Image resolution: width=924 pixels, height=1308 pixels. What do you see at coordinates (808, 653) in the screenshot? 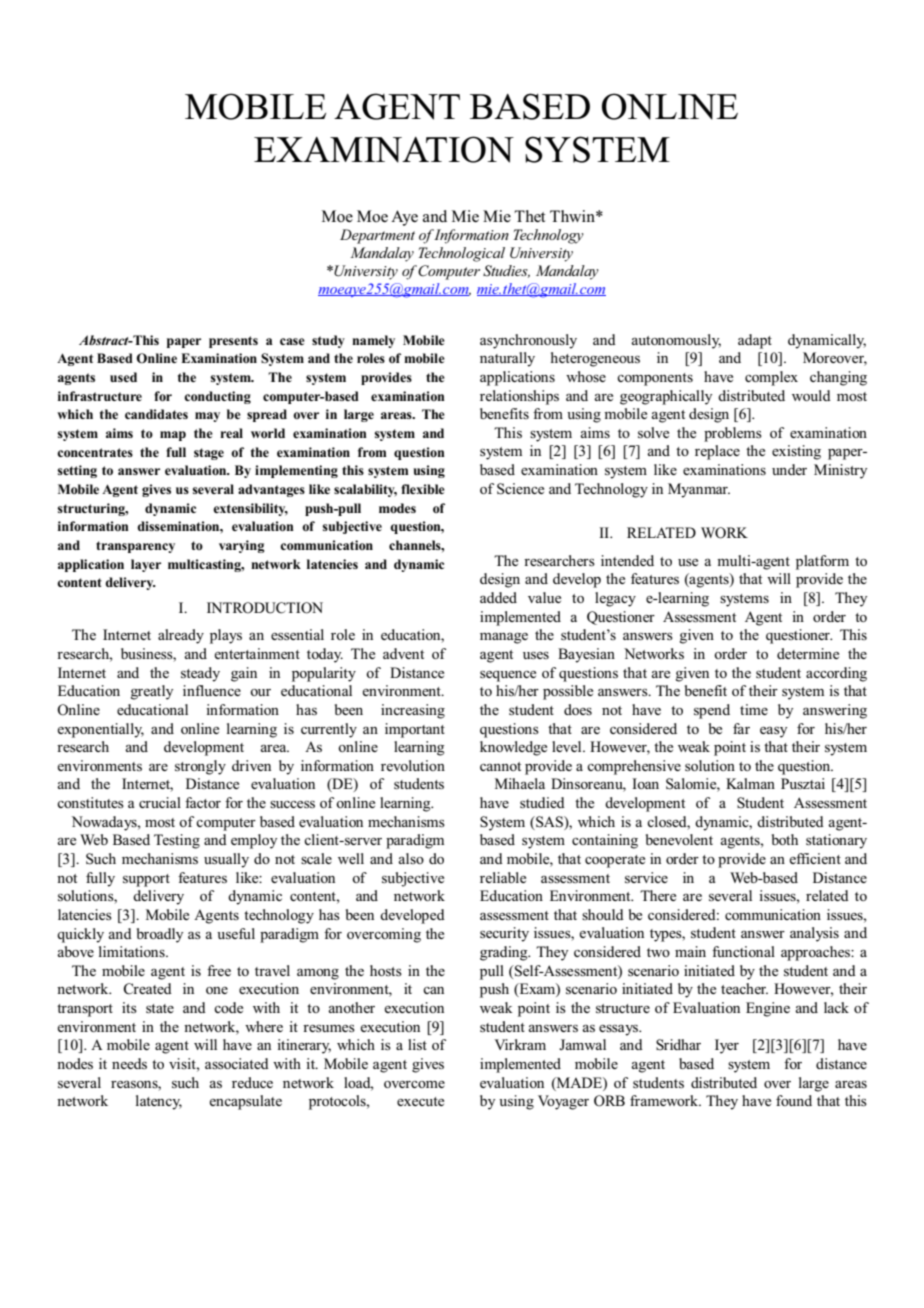
I see `determine` at bounding box center [808, 653].
